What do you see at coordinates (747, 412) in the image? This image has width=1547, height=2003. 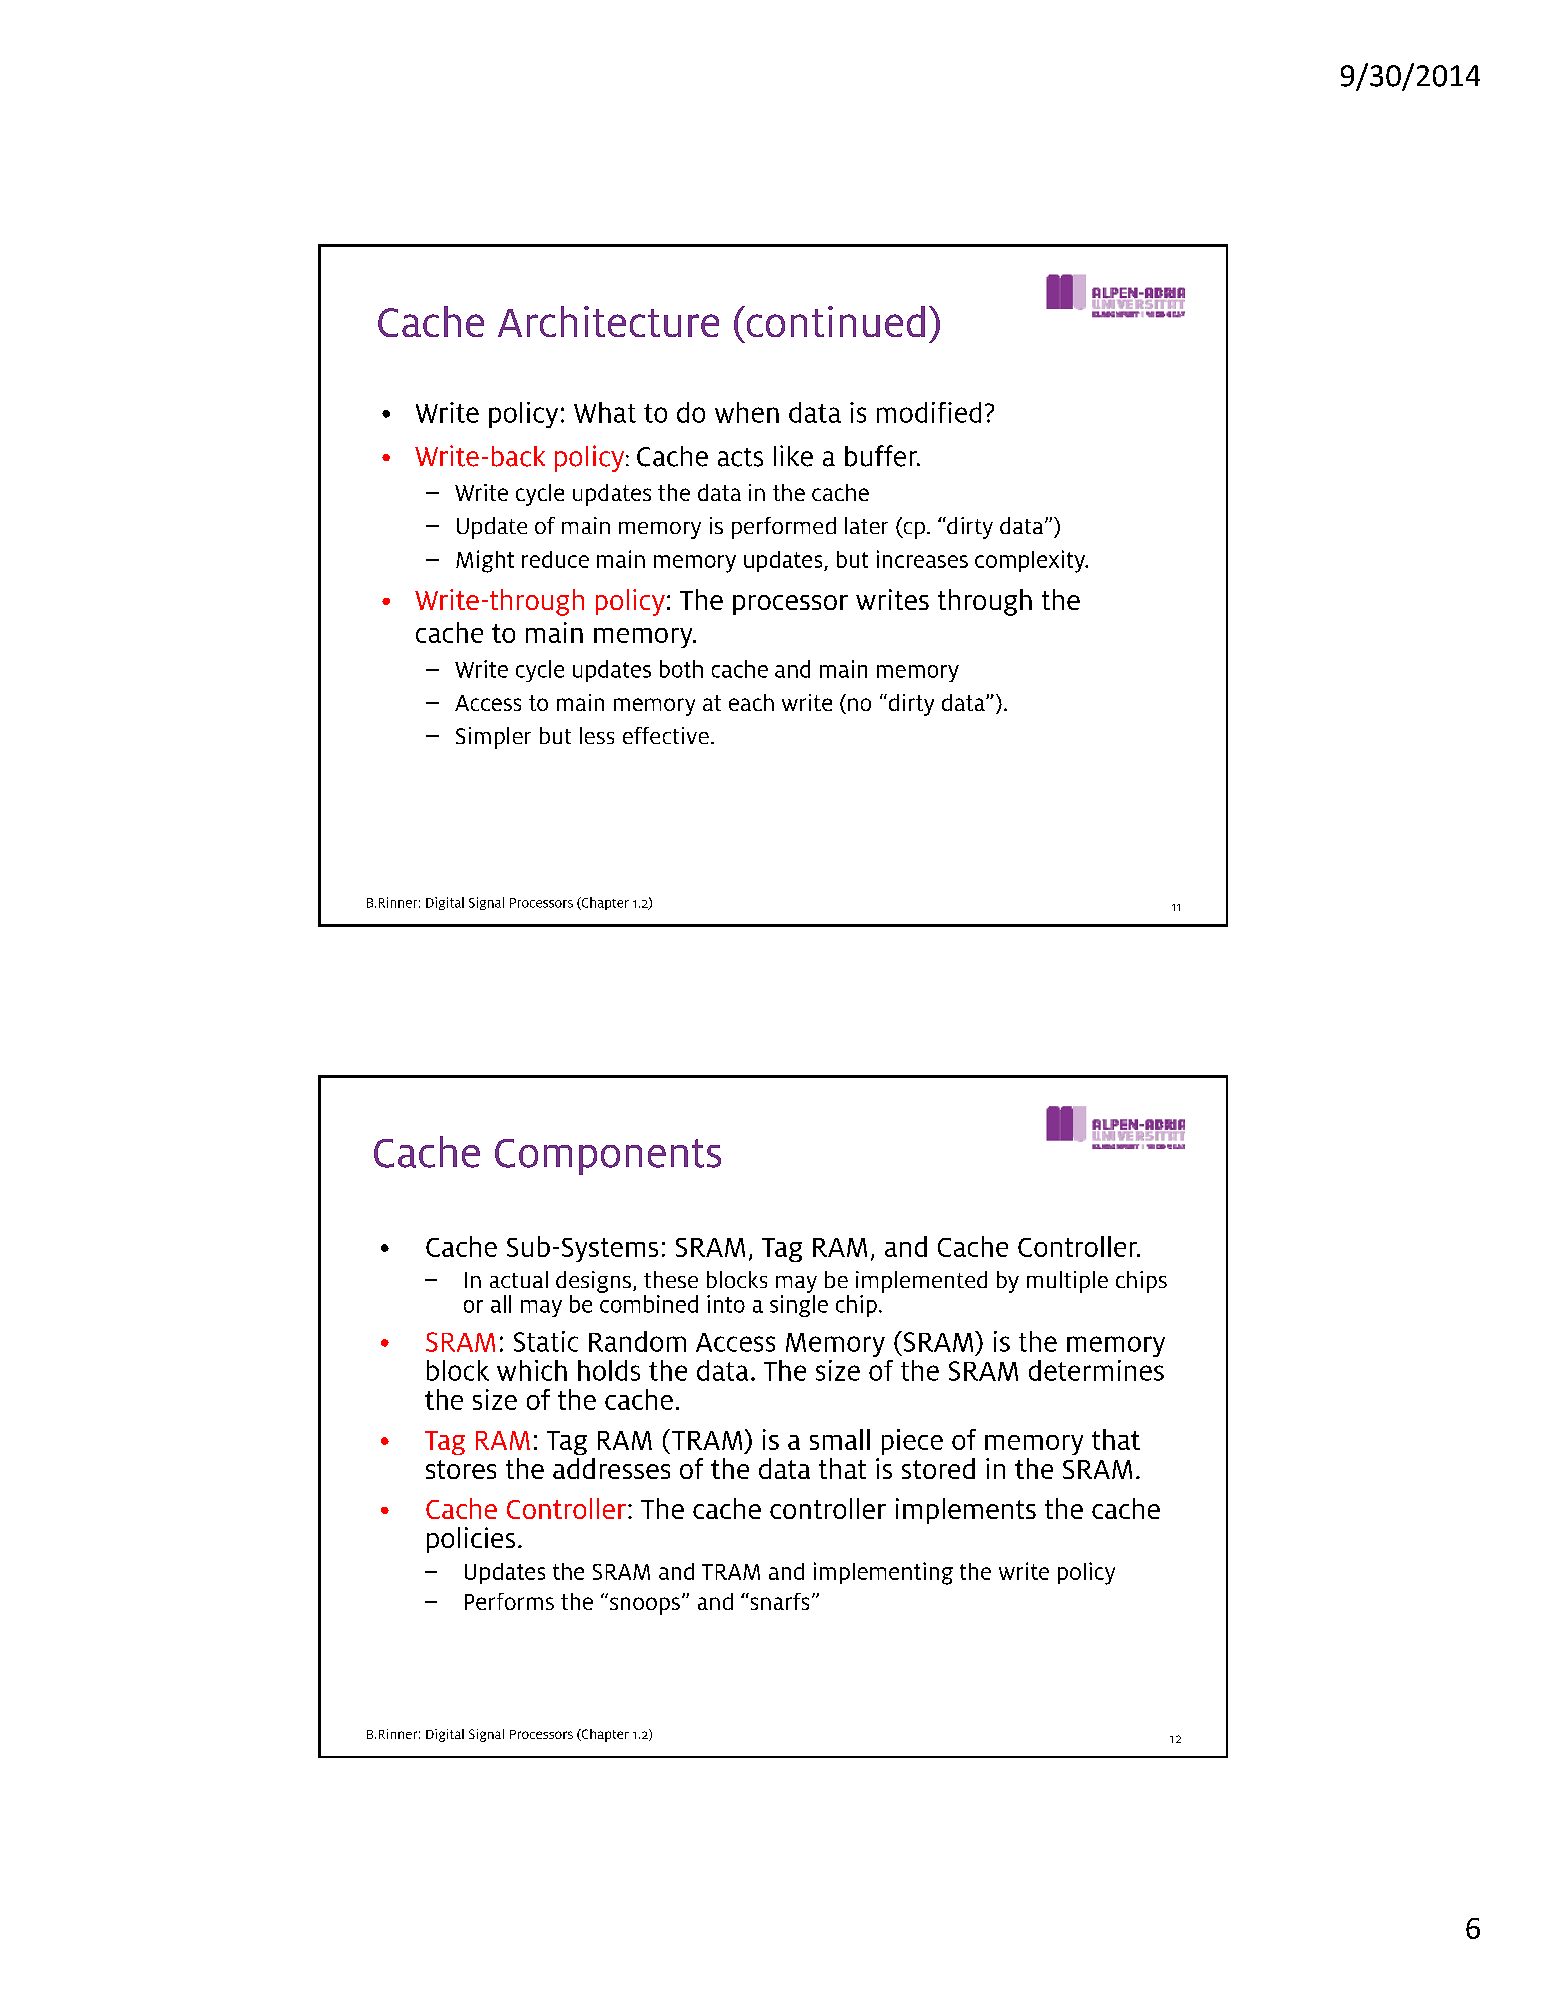 I see `when` at bounding box center [747, 412].
